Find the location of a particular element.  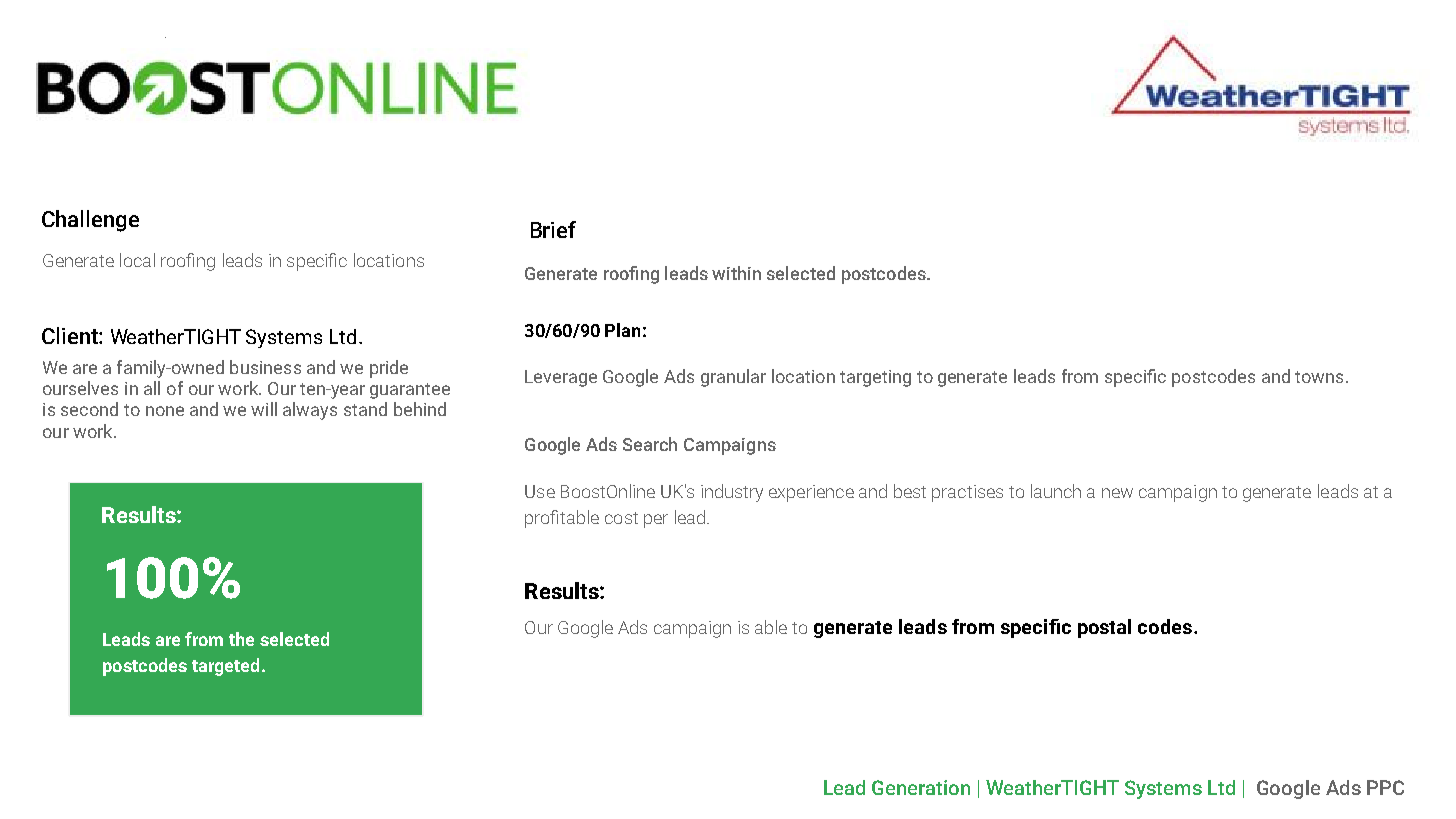

targeted is located at coordinates (225, 667).
